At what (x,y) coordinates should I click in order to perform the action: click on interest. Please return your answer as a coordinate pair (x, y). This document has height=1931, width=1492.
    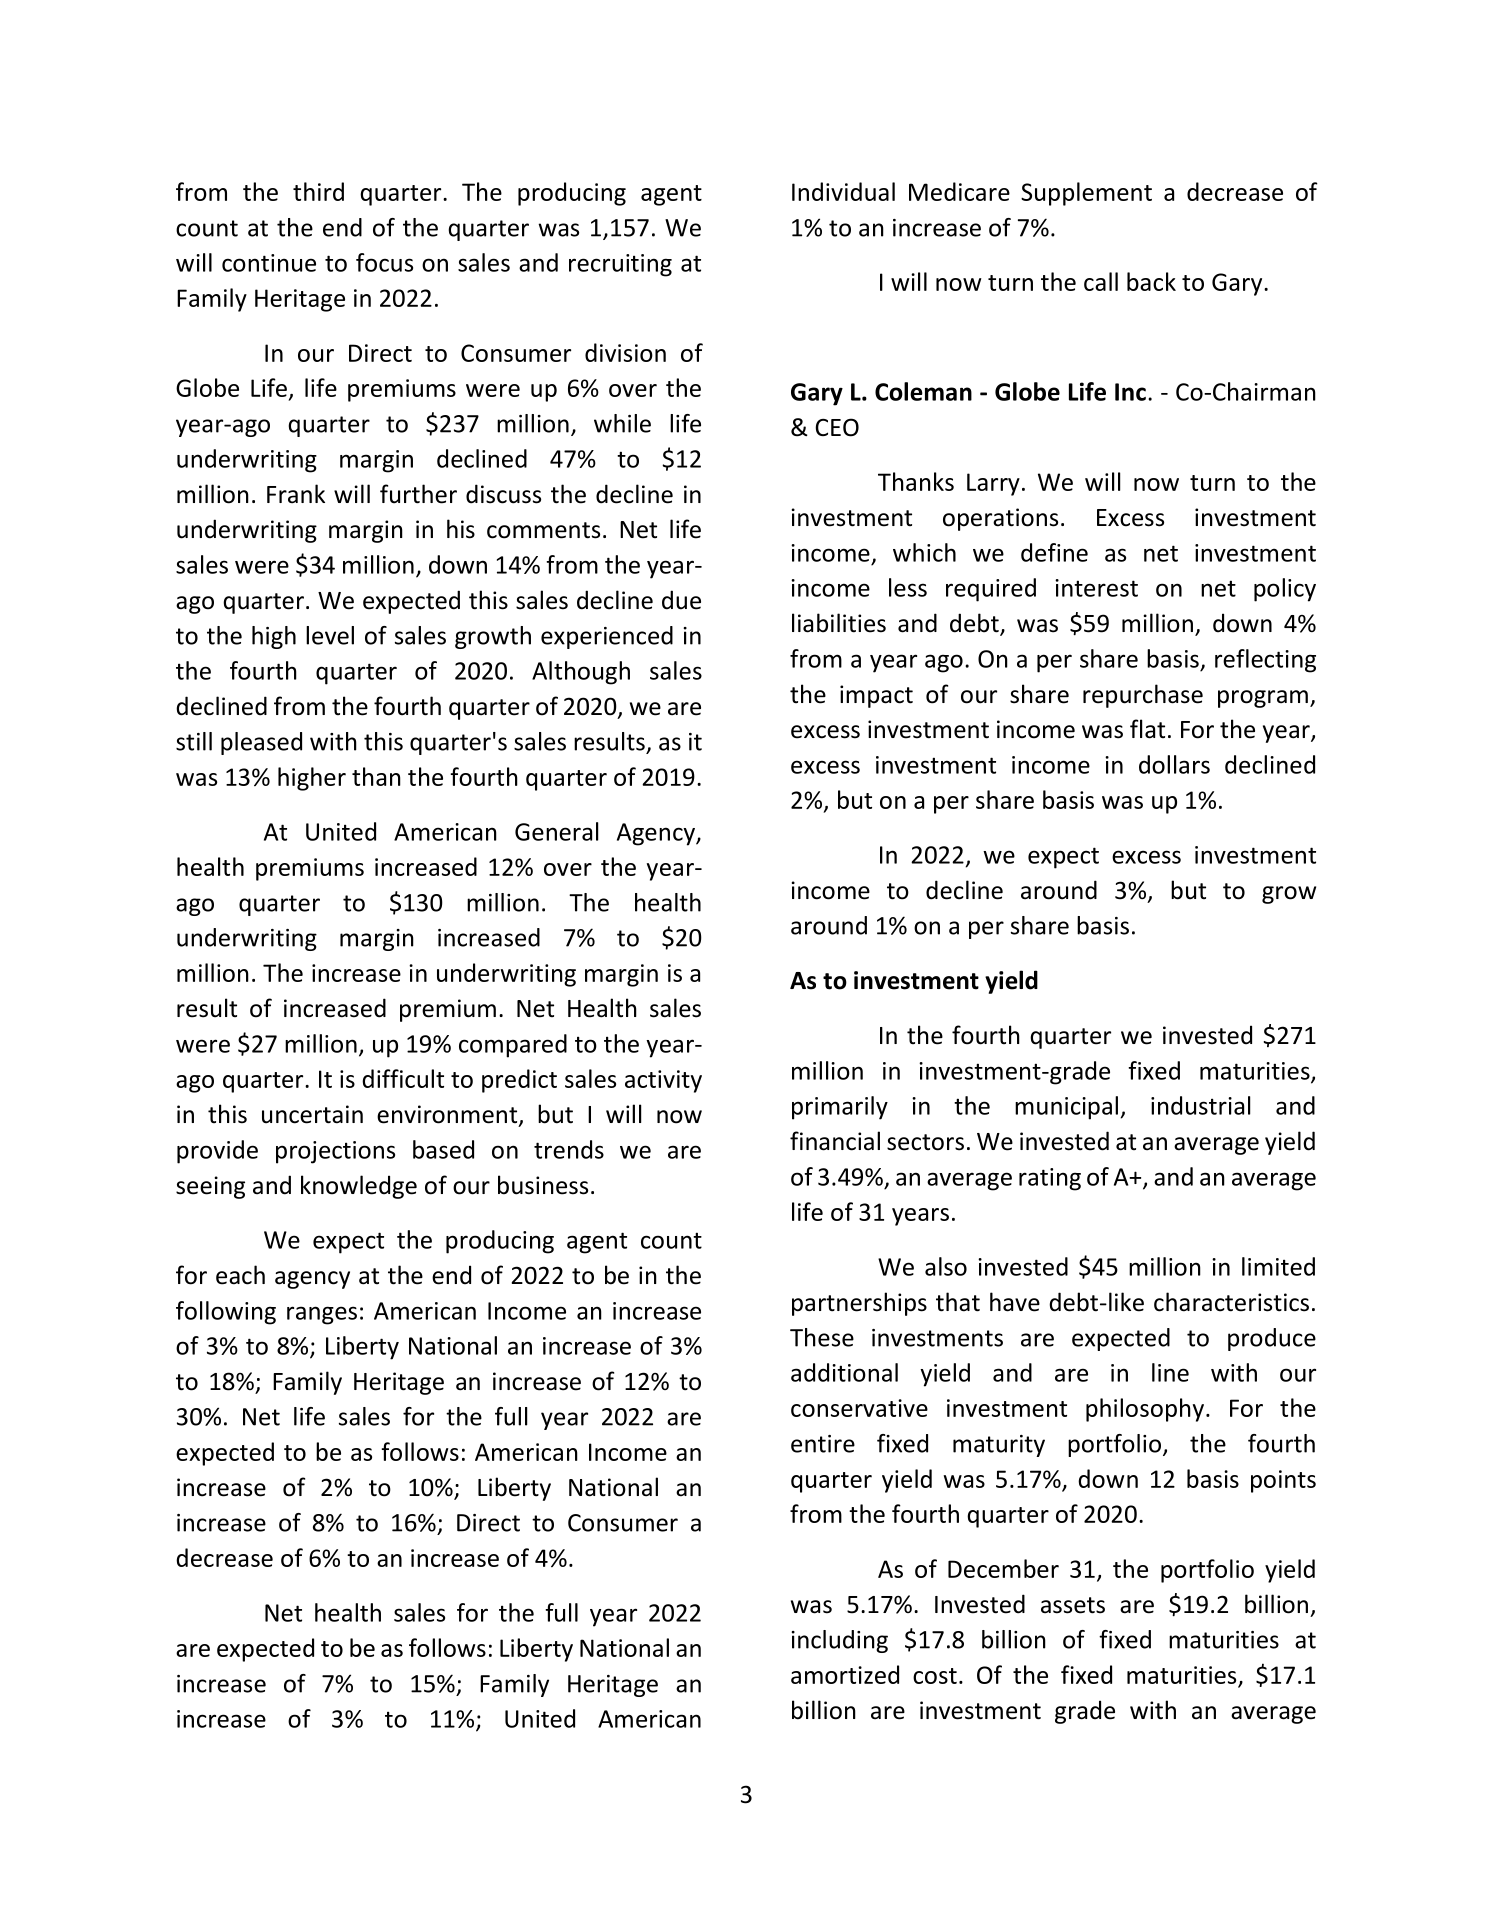
    Looking at the image, I should click on (1096, 588).
